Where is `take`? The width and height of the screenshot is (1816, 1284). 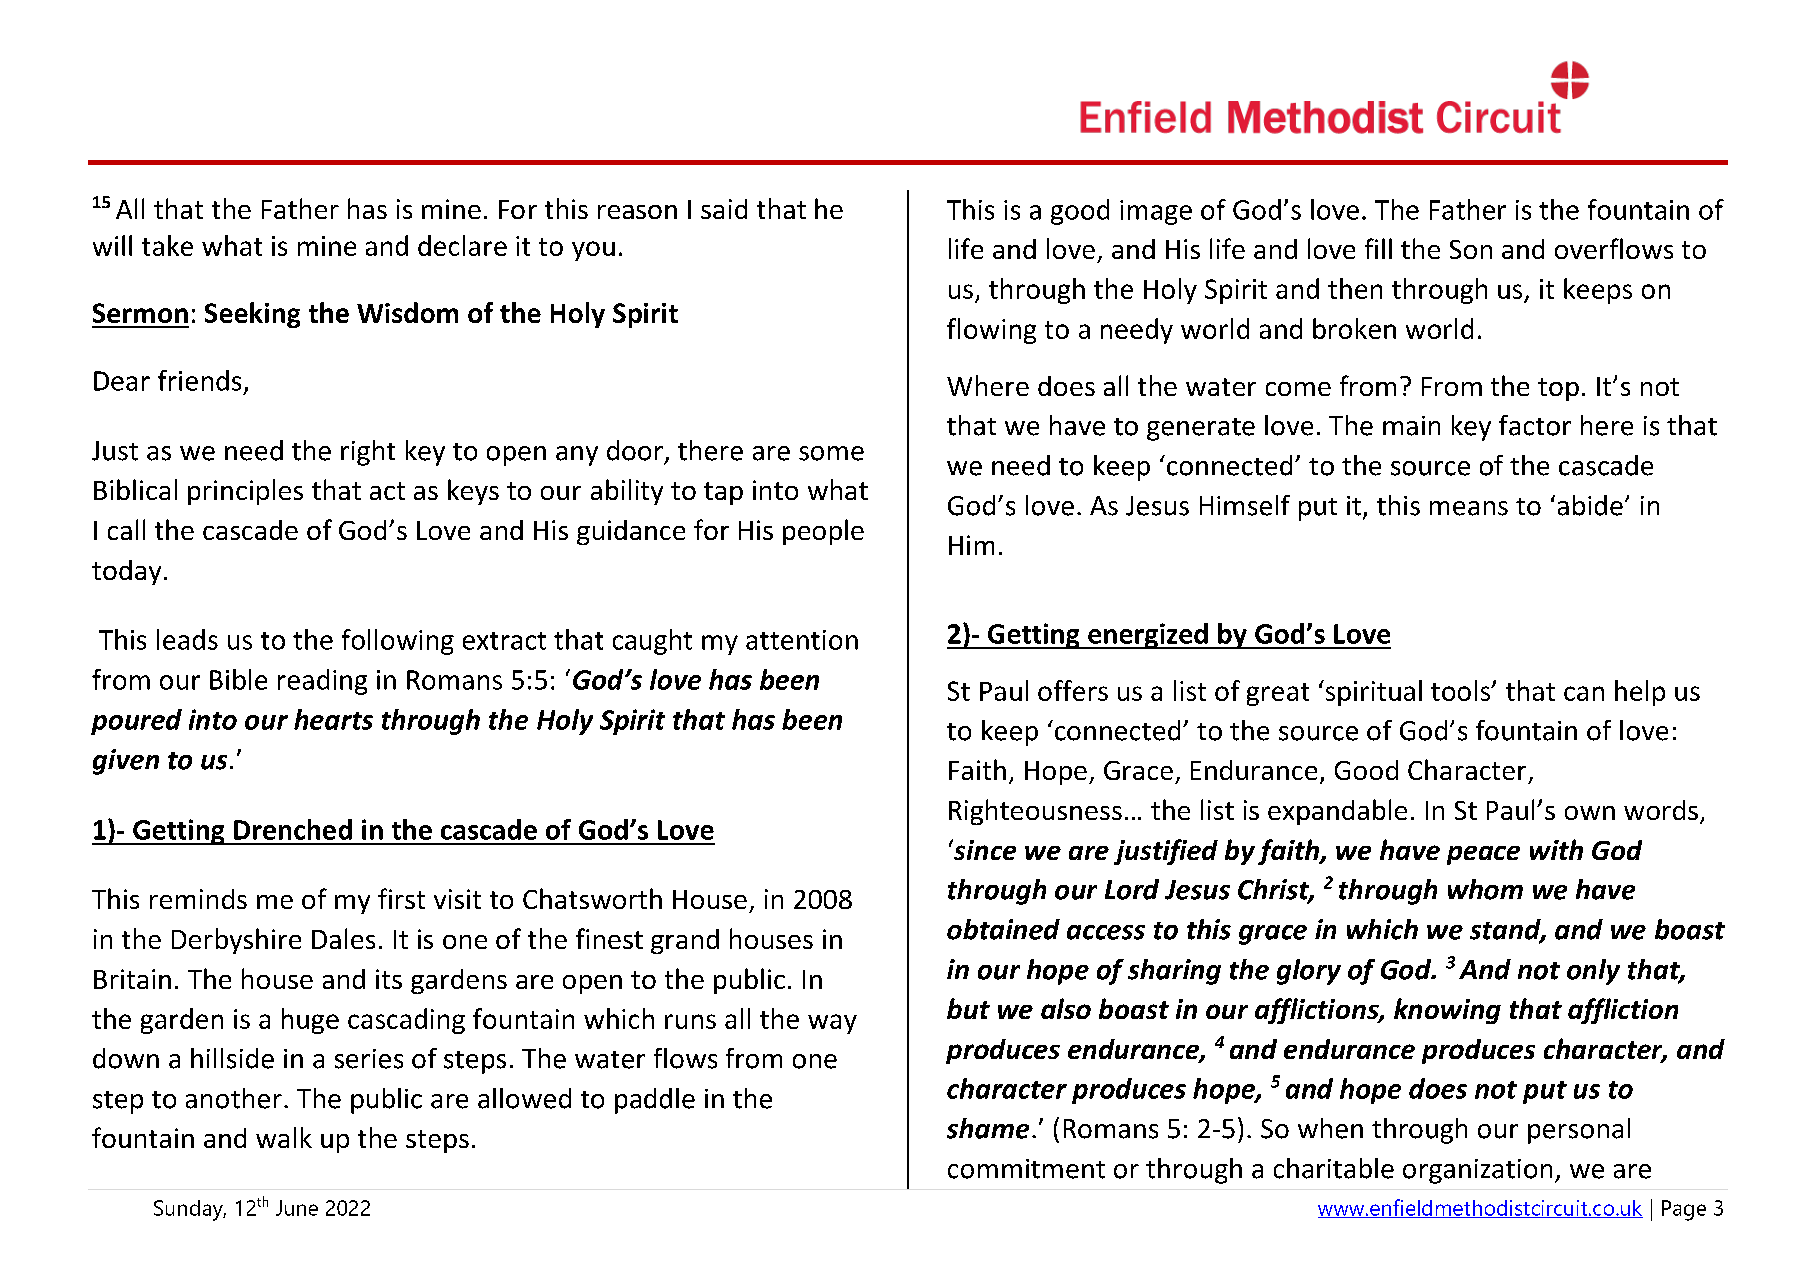
take is located at coordinates (167, 245).
